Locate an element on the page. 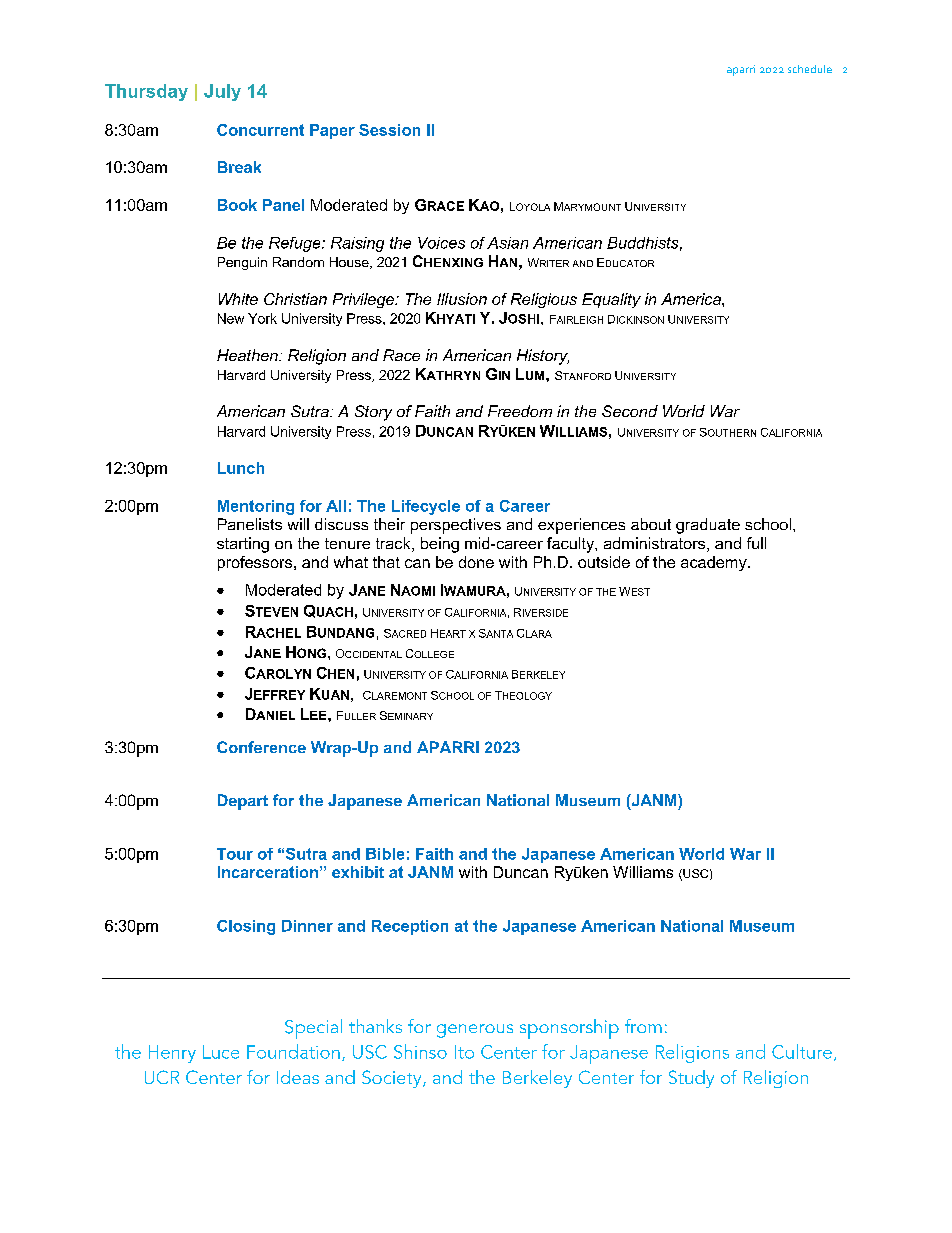 Image resolution: width=952 pixels, height=1233 pixels. Second is located at coordinates (630, 411).
